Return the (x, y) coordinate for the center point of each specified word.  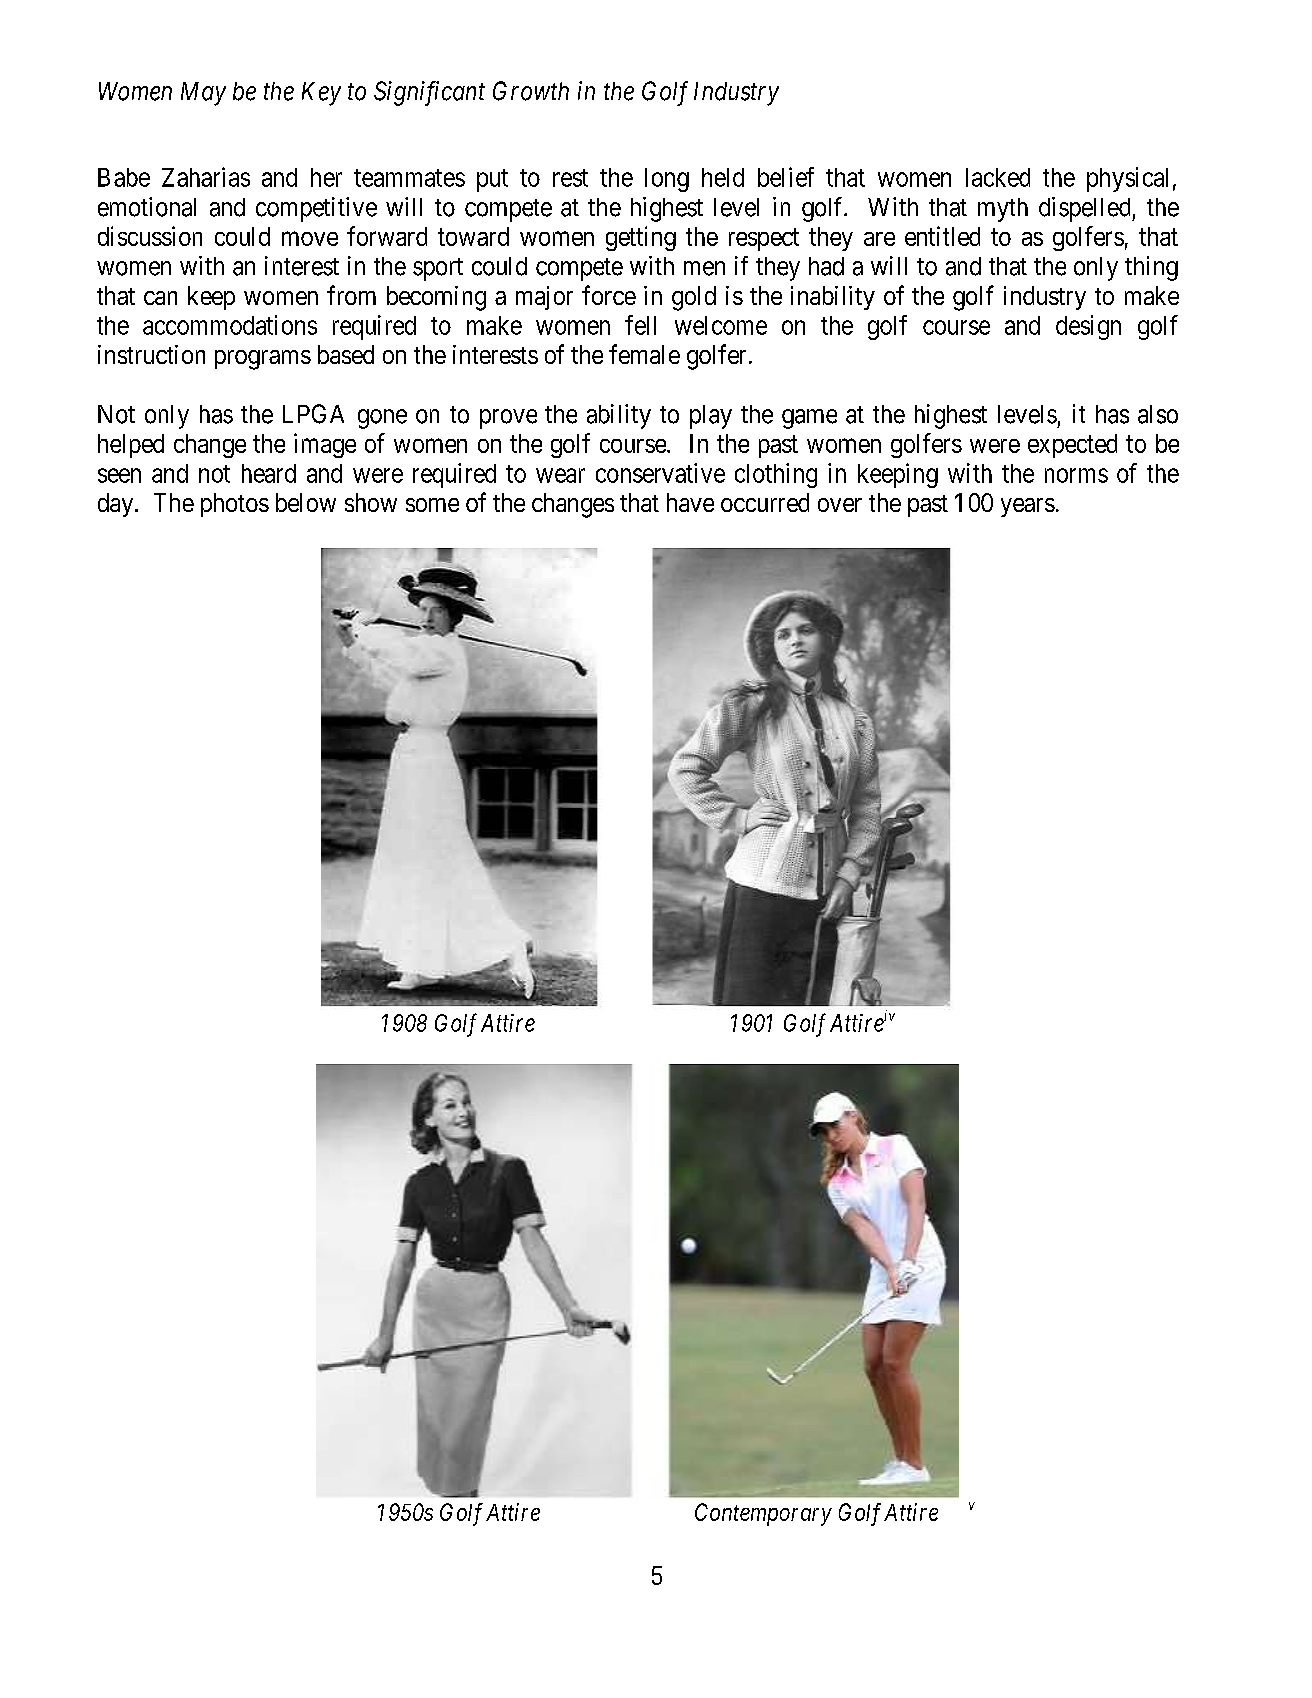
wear (560, 475)
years (1028, 507)
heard (269, 473)
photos (235, 505)
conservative (660, 473)
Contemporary (763, 1514)
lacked (998, 177)
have (690, 502)
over (840, 505)
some (432, 505)
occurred (765, 502)
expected (1072, 446)
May (203, 94)
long (667, 180)
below (306, 502)
